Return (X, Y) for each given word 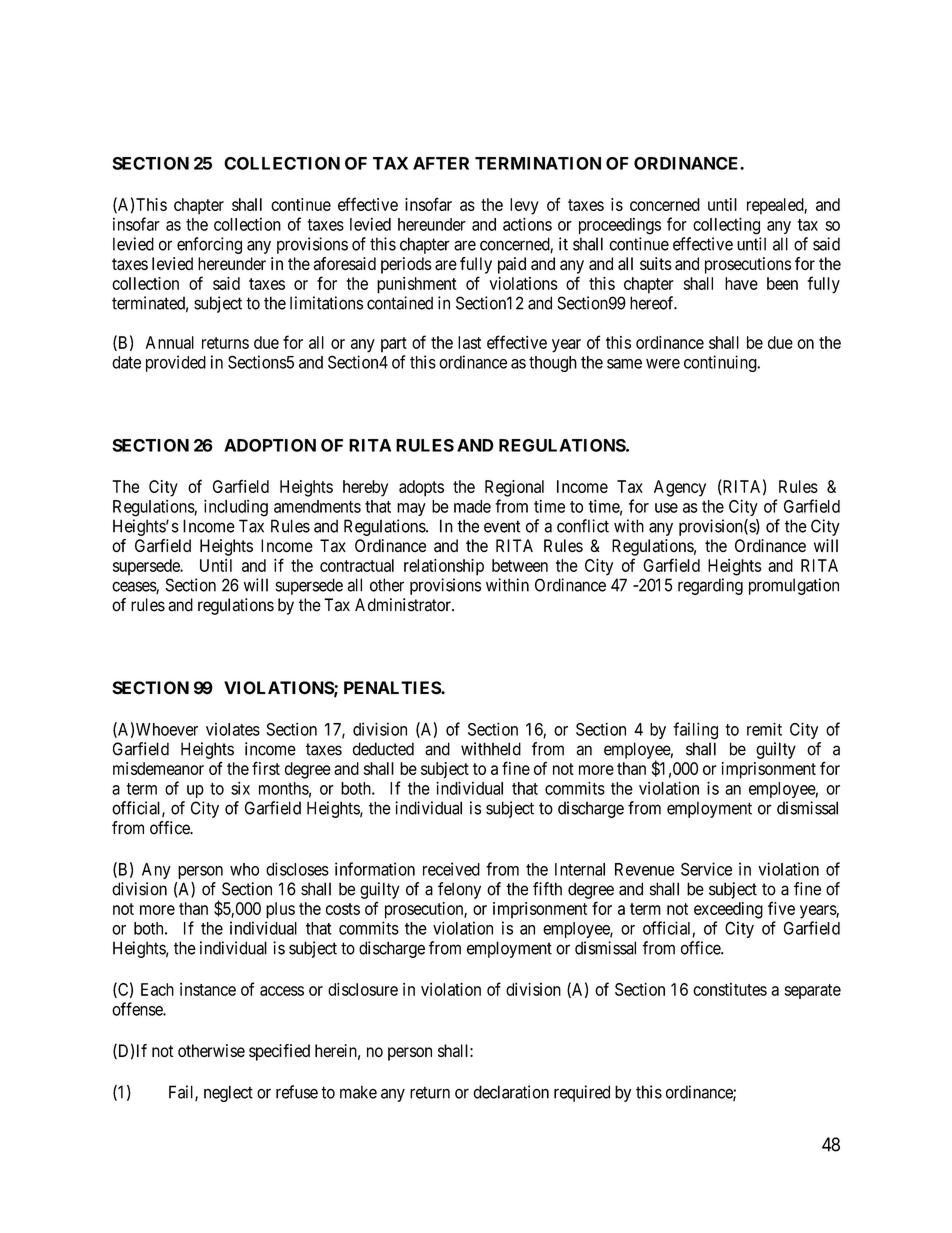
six (240, 788)
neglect (228, 1093)
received (451, 869)
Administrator (404, 605)
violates (233, 729)
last (469, 342)
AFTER (441, 163)
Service (706, 869)
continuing (720, 363)
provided (176, 363)
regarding (710, 586)
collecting (726, 226)
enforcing (209, 245)
